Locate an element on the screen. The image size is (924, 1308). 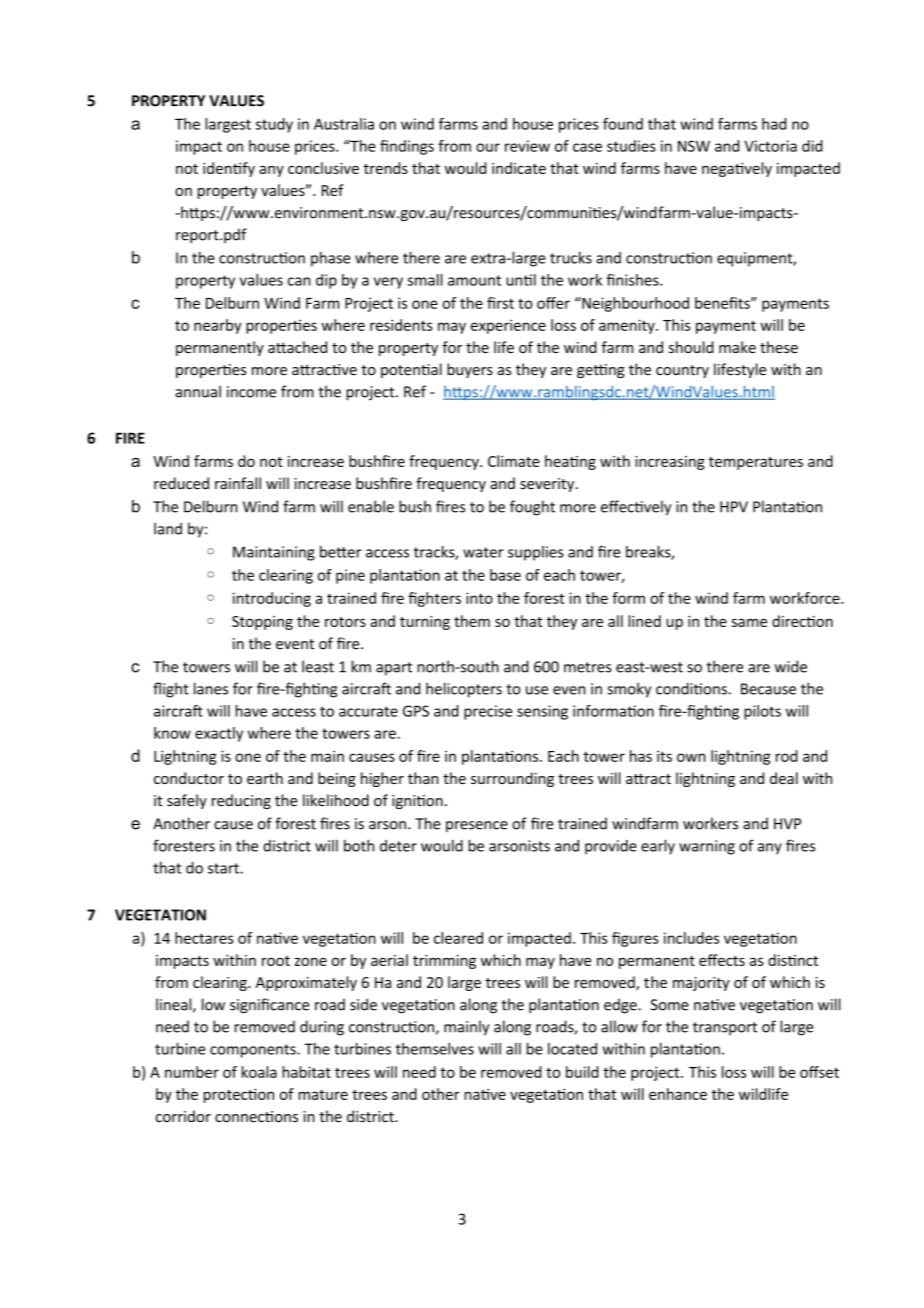
protection is located at coordinates (239, 1095).
